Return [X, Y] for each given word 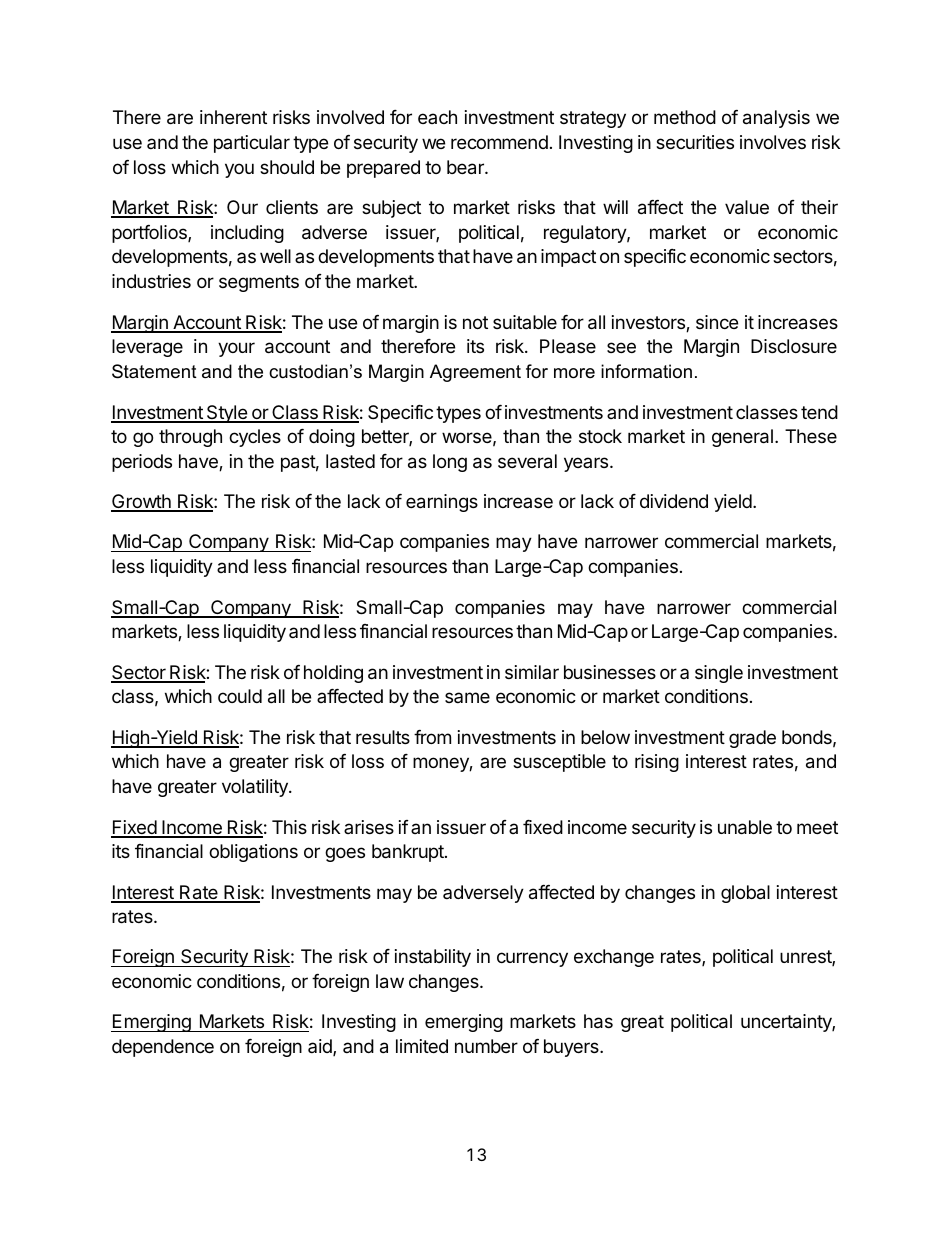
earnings [442, 503]
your [236, 349]
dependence [163, 1048]
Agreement [475, 373]
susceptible [559, 763]
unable [745, 827]
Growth [142, 502]
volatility [256, 788]
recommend [499, 142]
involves [773, 142]
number [486, 1046]
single [719, 674]
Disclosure [794, 346]
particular [252, 144]
